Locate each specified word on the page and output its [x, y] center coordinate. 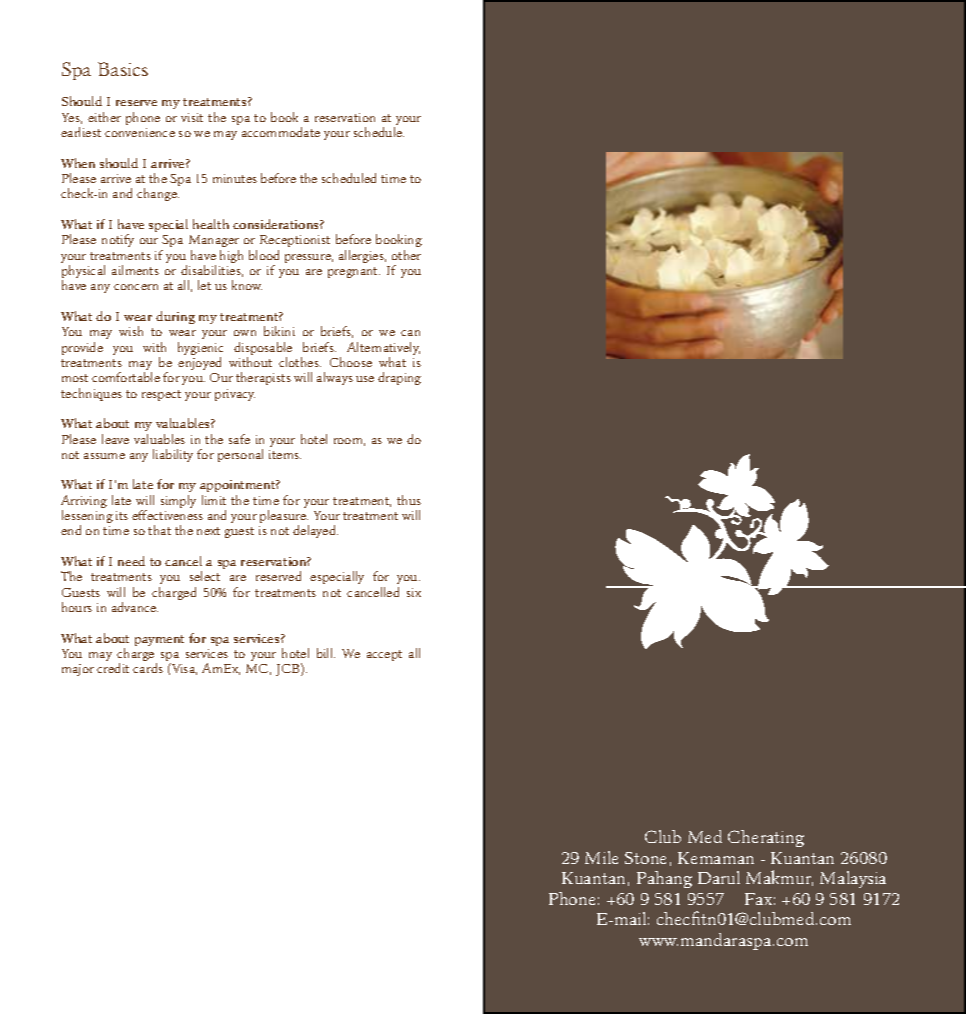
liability [173, 455]
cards [148, 668]
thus [409, 500]
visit [192, 117]
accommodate [281, 132]
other [406, 255]
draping [399, 378]
